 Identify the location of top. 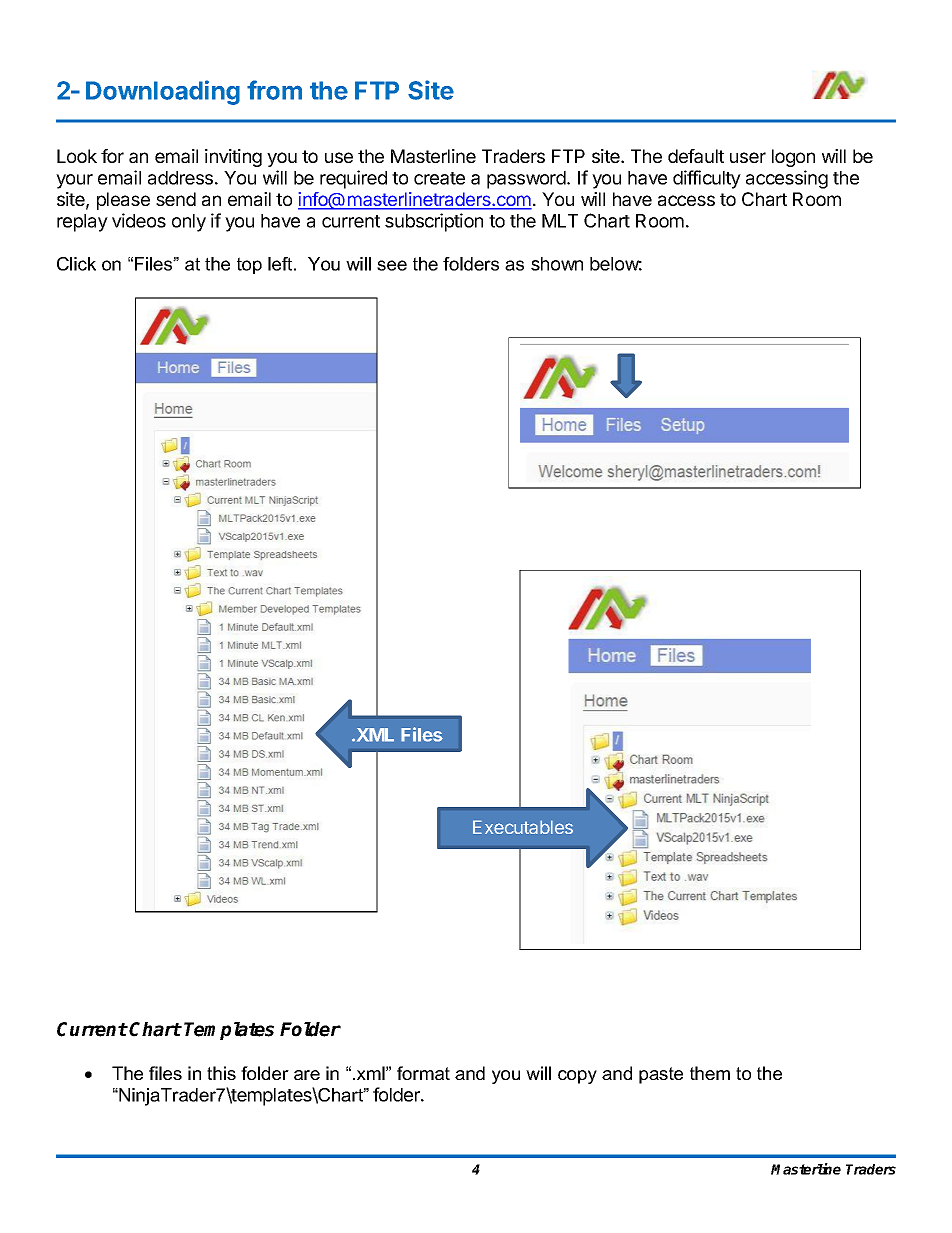
(249, 265).
